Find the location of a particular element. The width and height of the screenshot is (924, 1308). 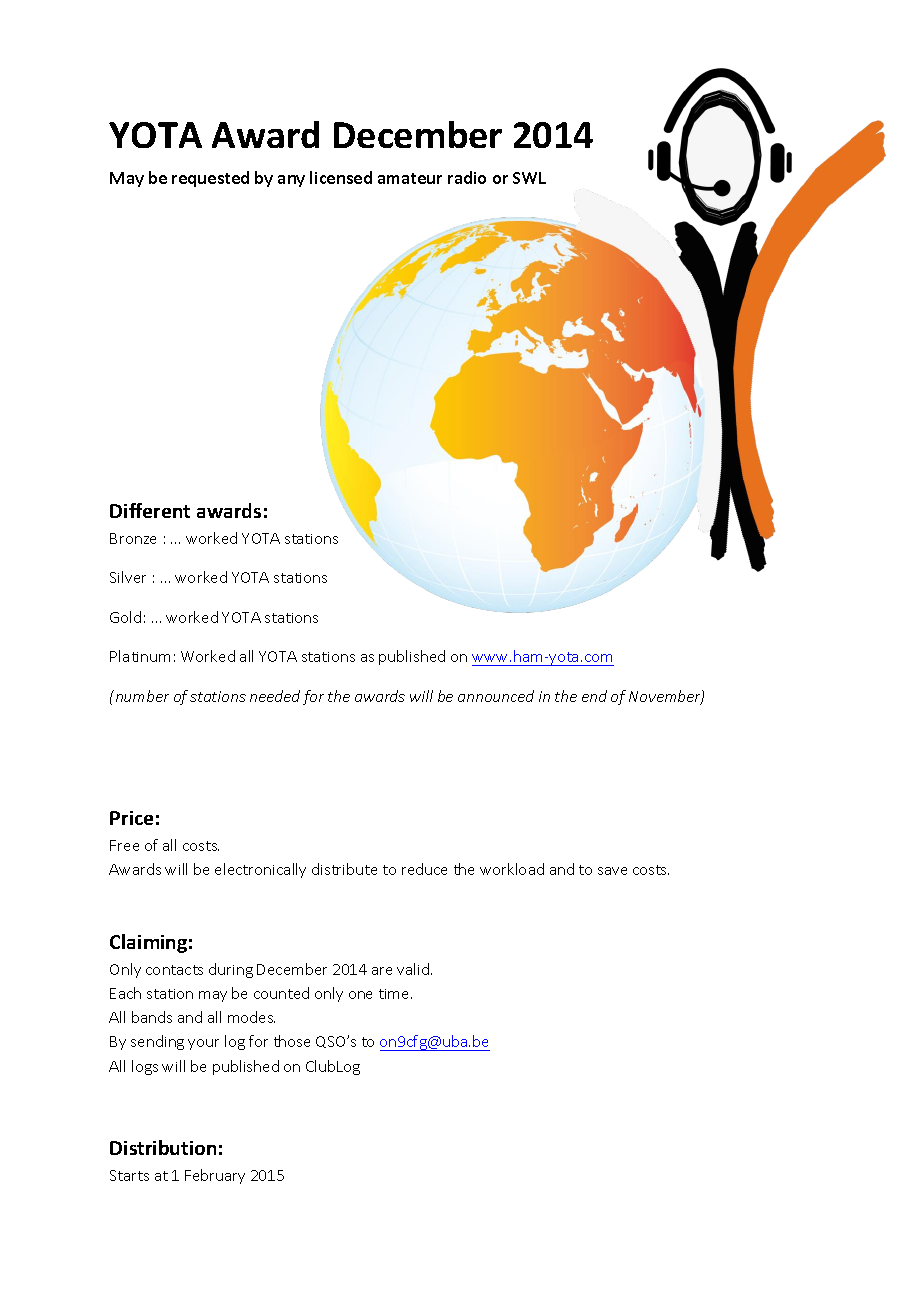

time is located at coordinates (395, 994).
